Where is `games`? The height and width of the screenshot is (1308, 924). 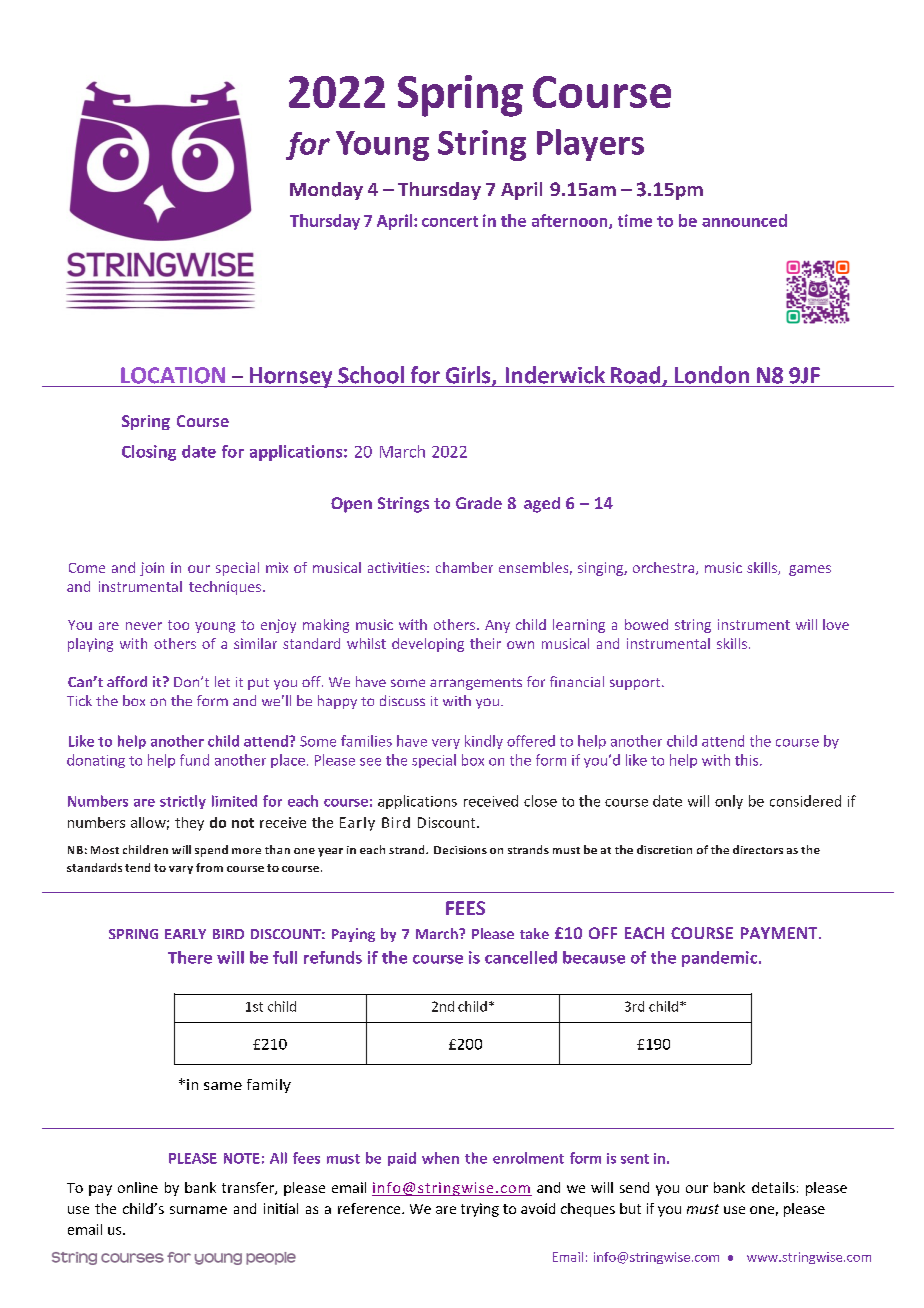
games is located at coordinates (810, 570).
